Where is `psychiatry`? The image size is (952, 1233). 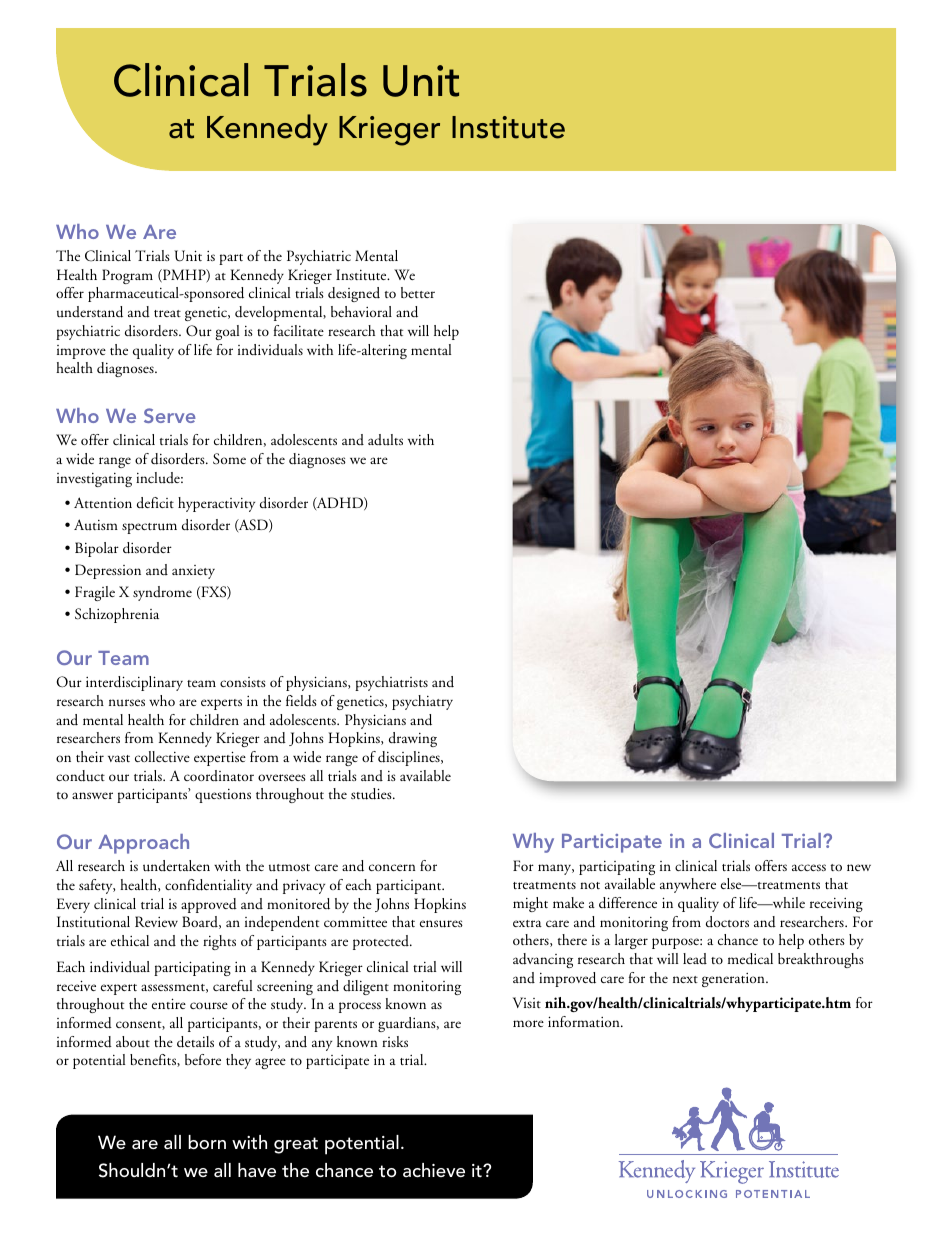 psychiatry is located at coordinates (422, 702).
